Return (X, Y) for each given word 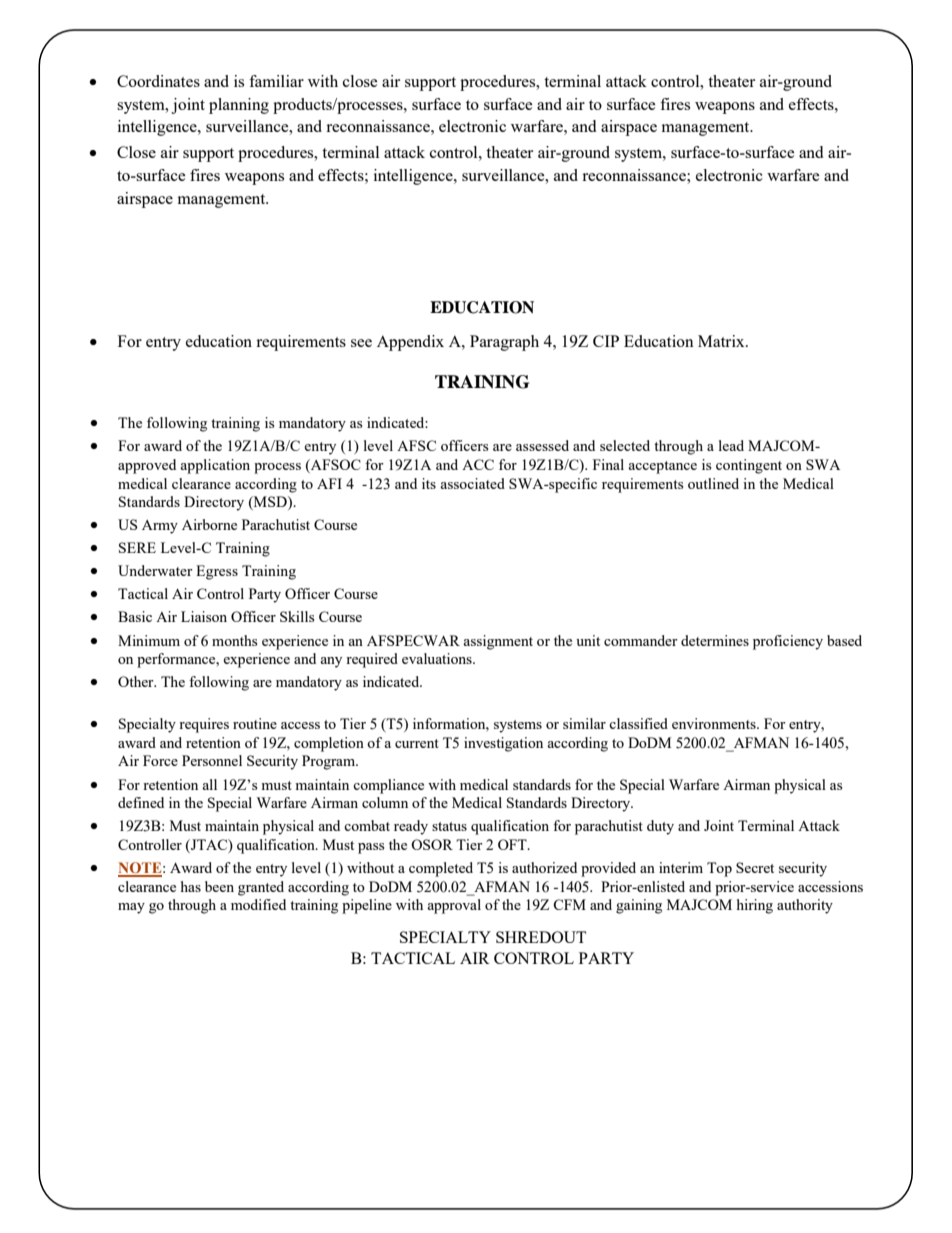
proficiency (788, 642)
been (219, 886)
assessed (542, 445)
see (361, 343)
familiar (276, 81)
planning (239, 106)
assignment (498, 642)
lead (731, 445)
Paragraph (504, 343)
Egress (217, 572)
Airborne (209, 524)
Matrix (722, 341)
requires (204, 725)
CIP (606, 341)
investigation (503, 744)
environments (715, 723)
